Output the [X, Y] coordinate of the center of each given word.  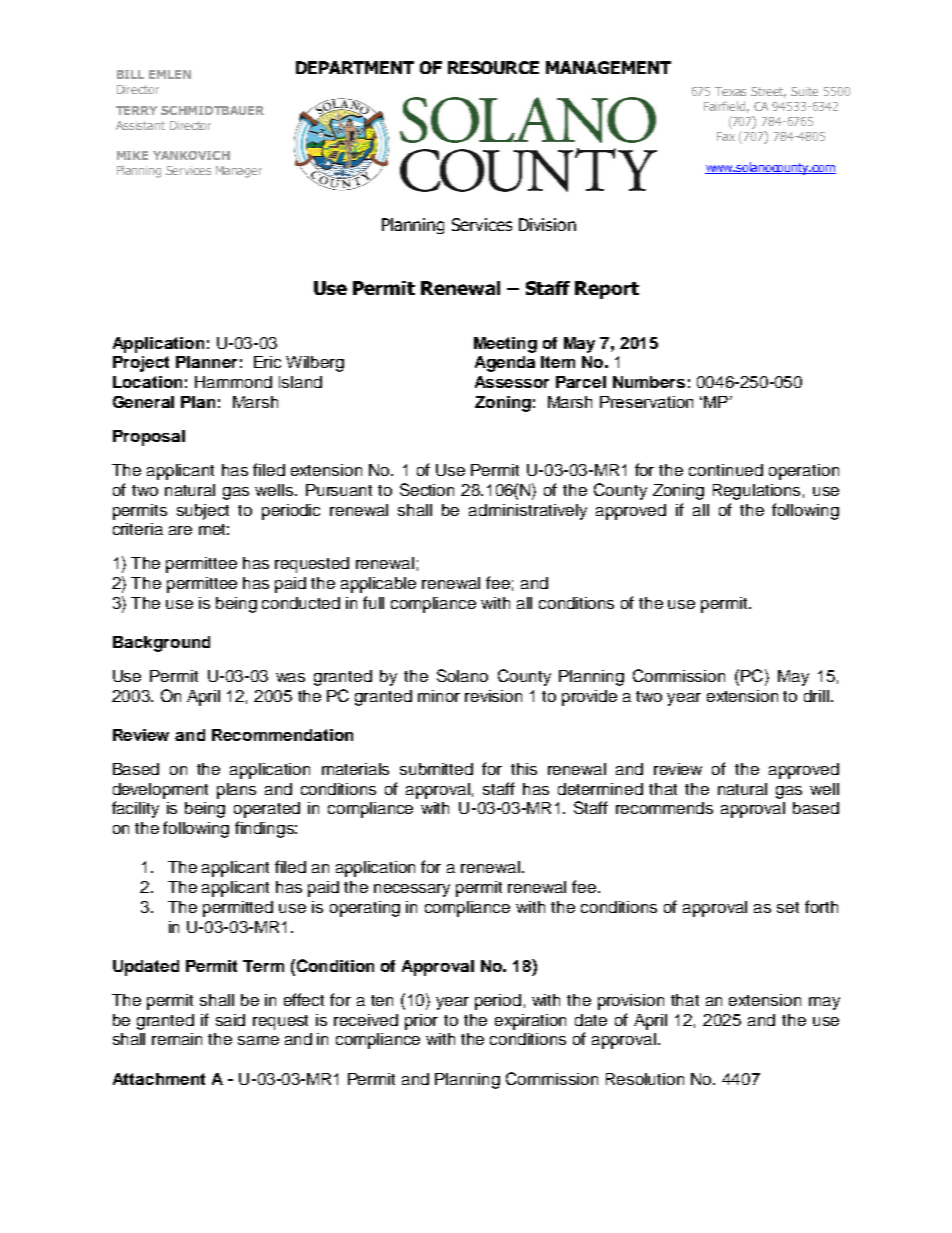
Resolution [645, 1079]
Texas [730, 91]
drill [816, 696]
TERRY [136, 110]
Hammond [233, 382]
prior [421, 1022]
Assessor [512, 382]
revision [493, 696]
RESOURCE [493, 67]
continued [726, 470]
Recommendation [282, 735]
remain [177, 1039]
